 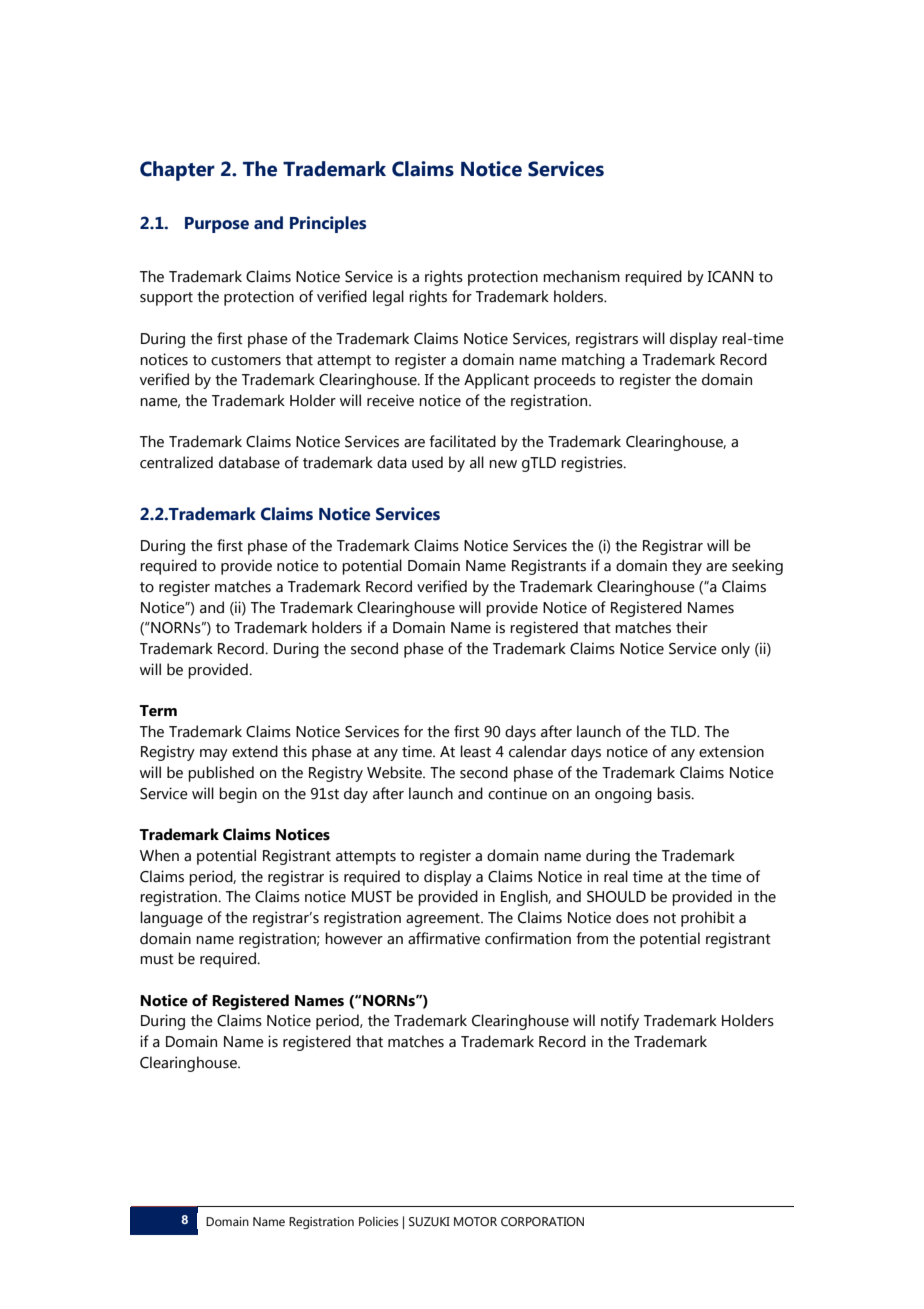 I want to click on centralized, so click(x=176, y=462).
